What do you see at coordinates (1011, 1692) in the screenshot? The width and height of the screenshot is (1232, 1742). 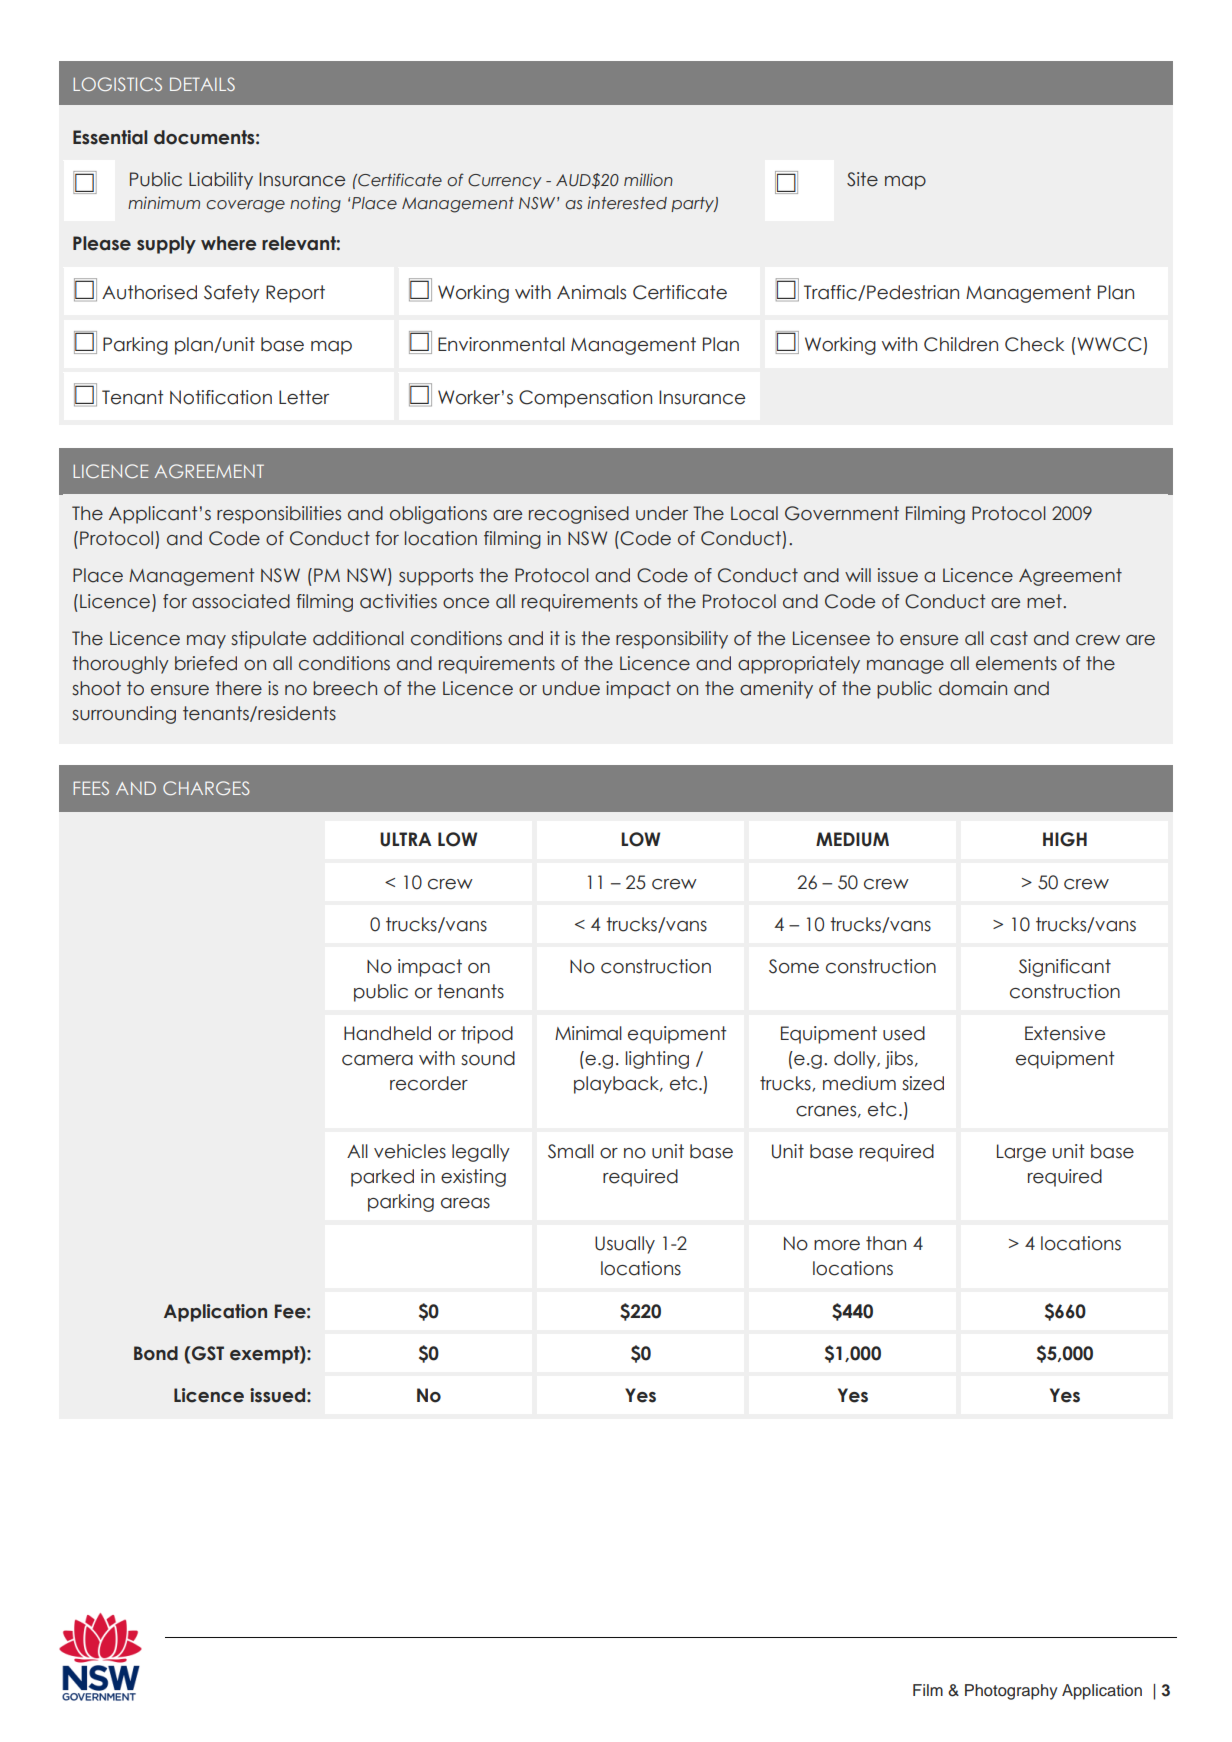 I see `Photography` at bounding box center [1011, 1692].
